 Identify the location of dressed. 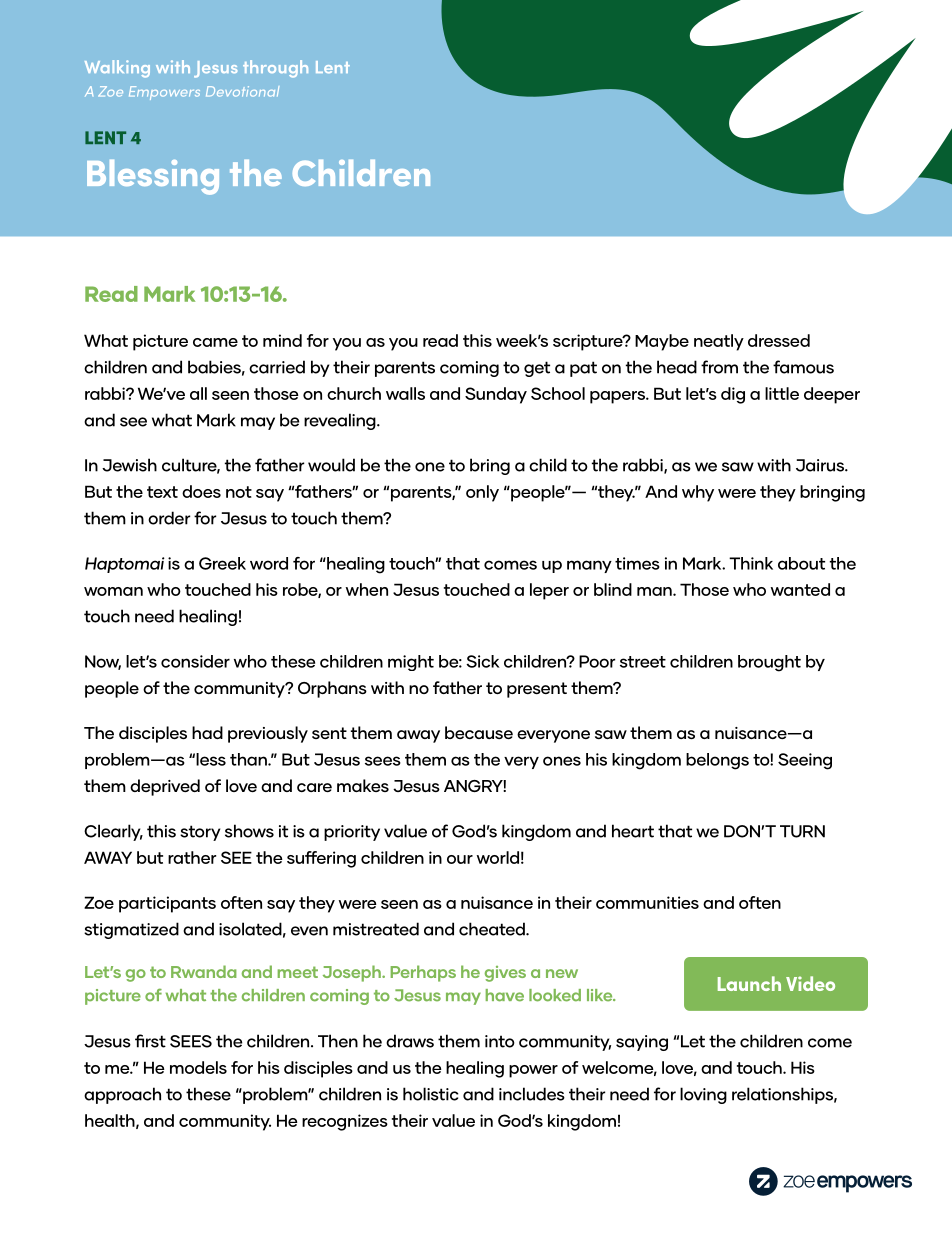
(779, 340).
